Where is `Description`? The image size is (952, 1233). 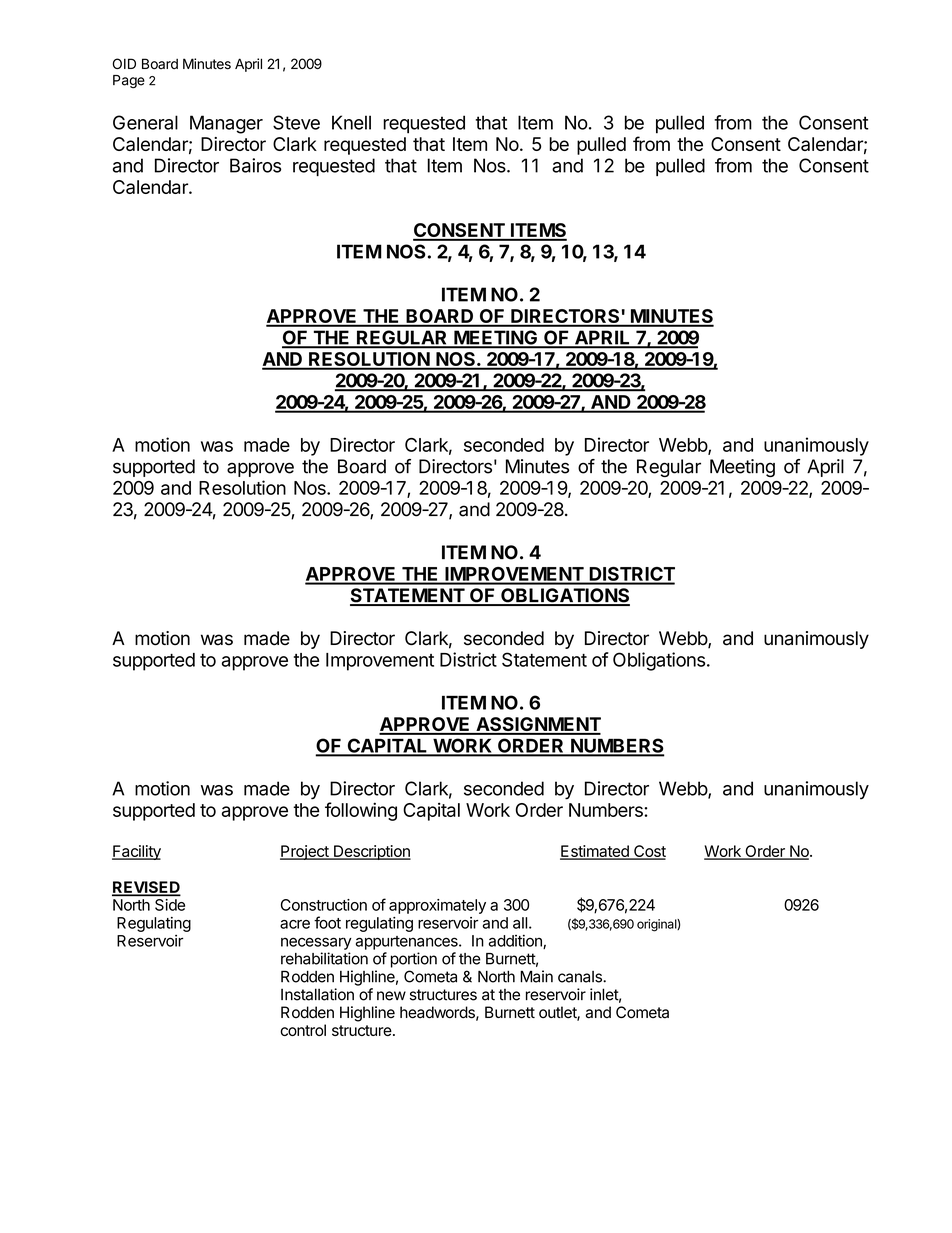 Description is located at coordinates (371, 852).
